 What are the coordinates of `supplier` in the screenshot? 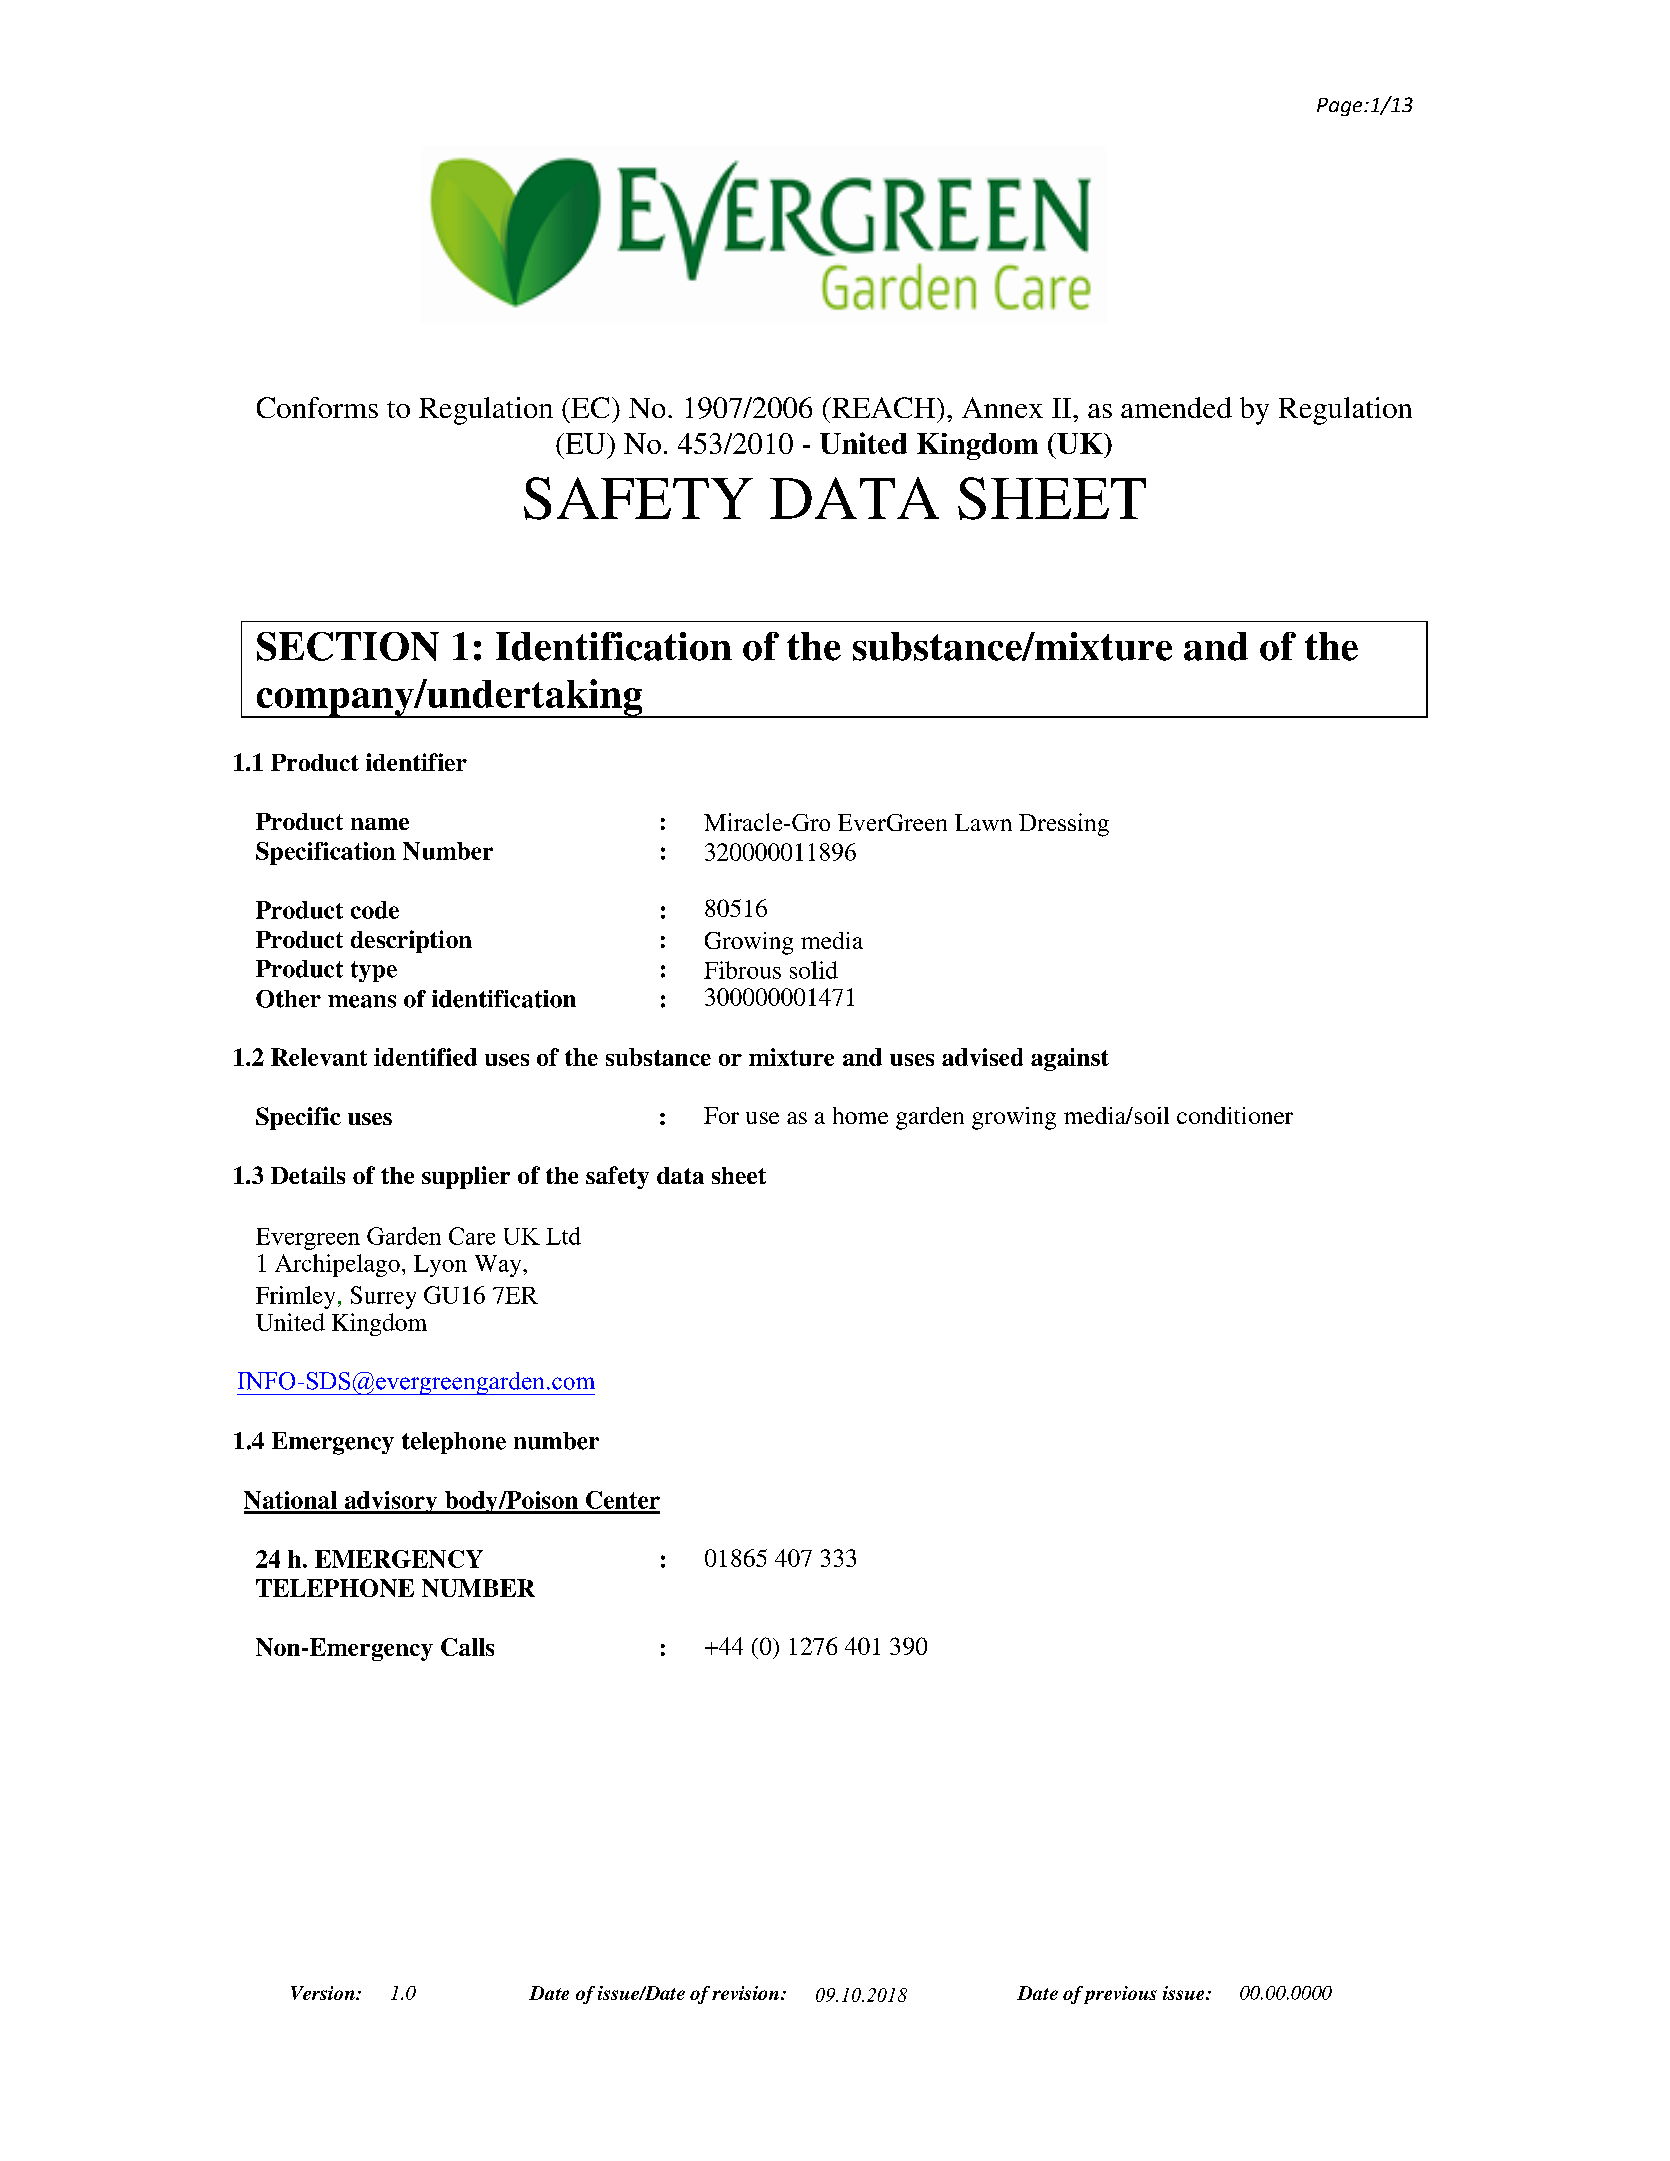 It's located at (466, 1177).
